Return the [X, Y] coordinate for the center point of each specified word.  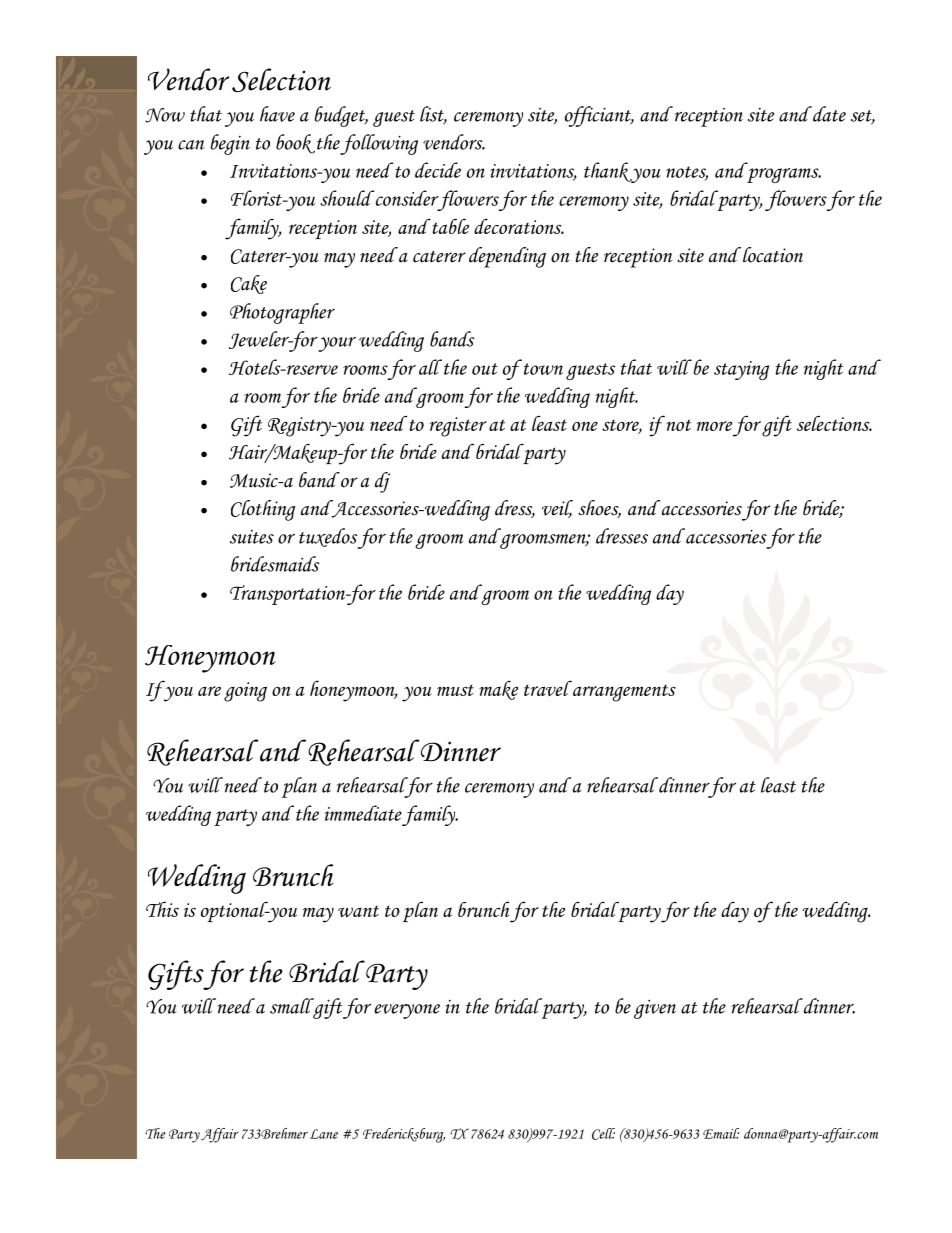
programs [784, 175]
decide [438, 170]
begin [230, 144]
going [245, 692]
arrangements [624, 693]
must [455, 690]
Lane [324, 1134]
